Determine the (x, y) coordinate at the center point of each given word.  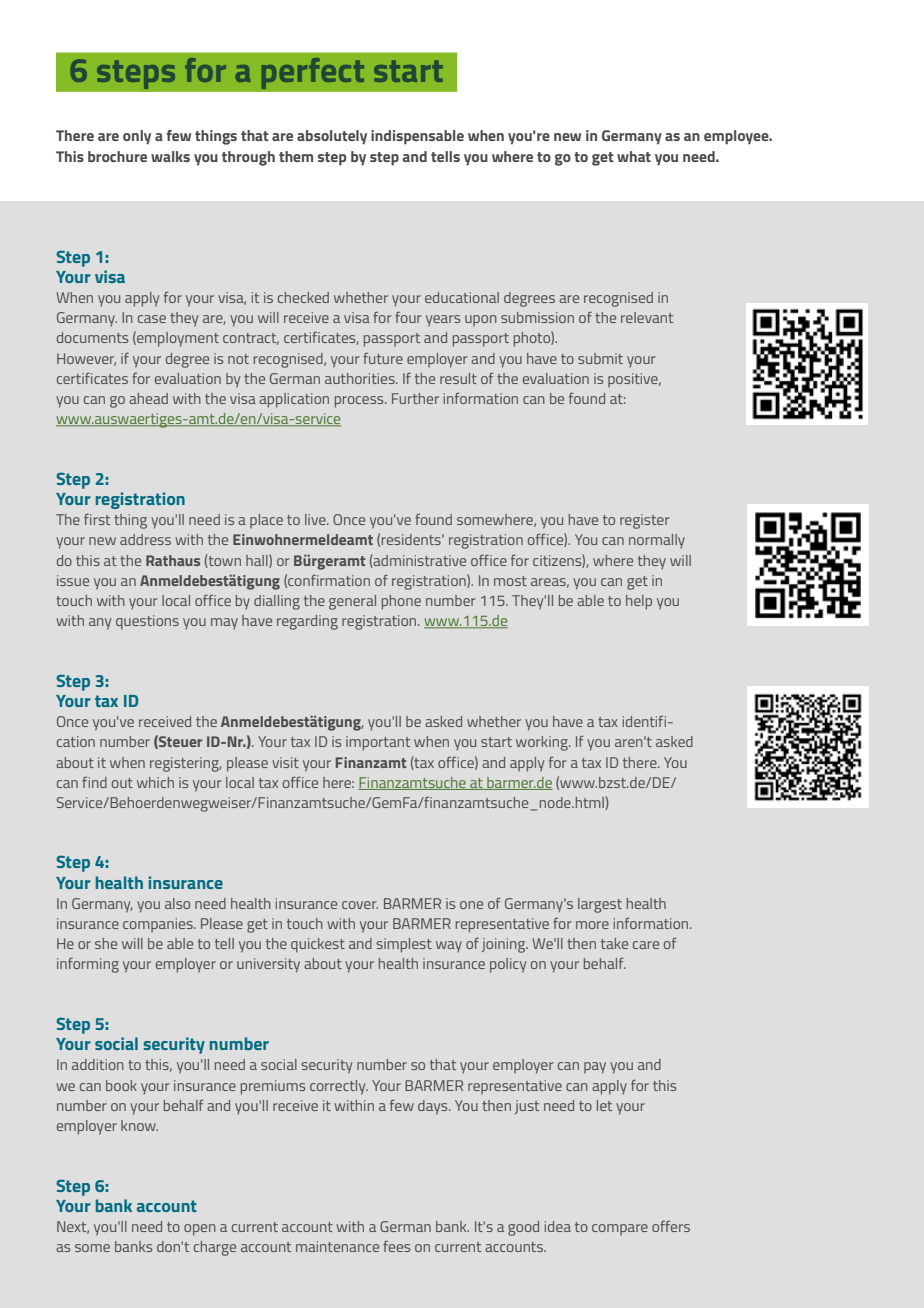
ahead (148, 398)
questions (147, 622)
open (200, 1230)
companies (159, 925)
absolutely (332, 137)
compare (620, 1229)
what (634, 156)
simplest (404, 945)
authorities (361, 378)
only (137, 137)
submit (600, 358)
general (352, 602)
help (639, 602)
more (592, 925)
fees (396, 1246)
